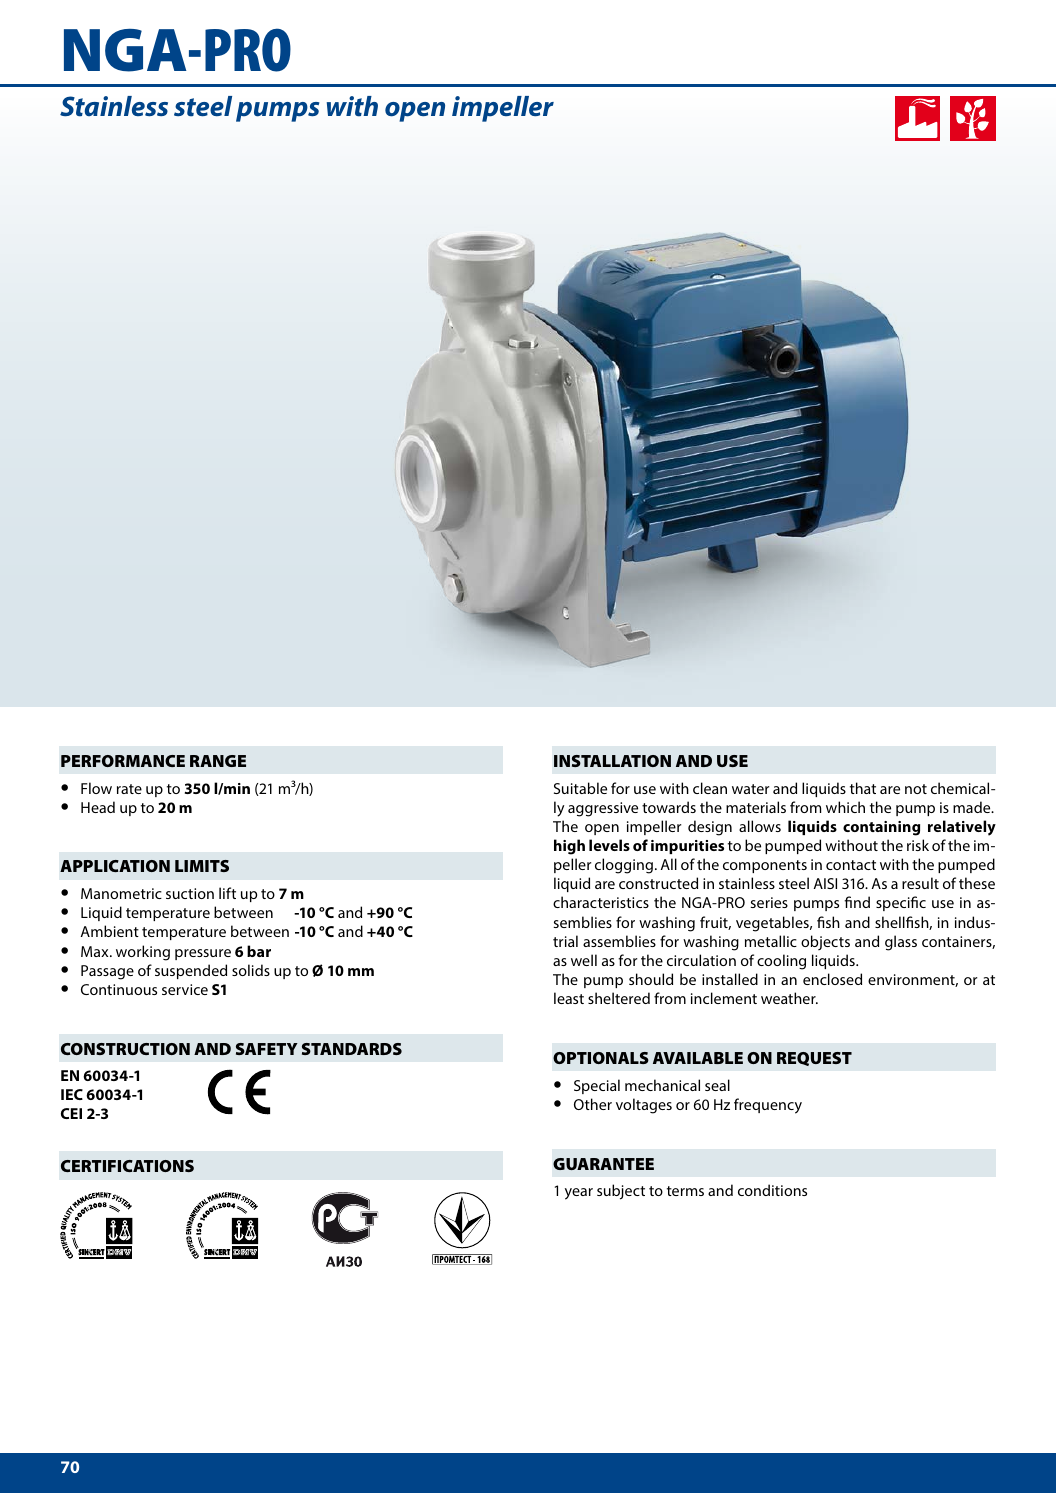 The width and height of the screenshot is (1056, 1493). I want to click on Special, so click(597, 1086).
